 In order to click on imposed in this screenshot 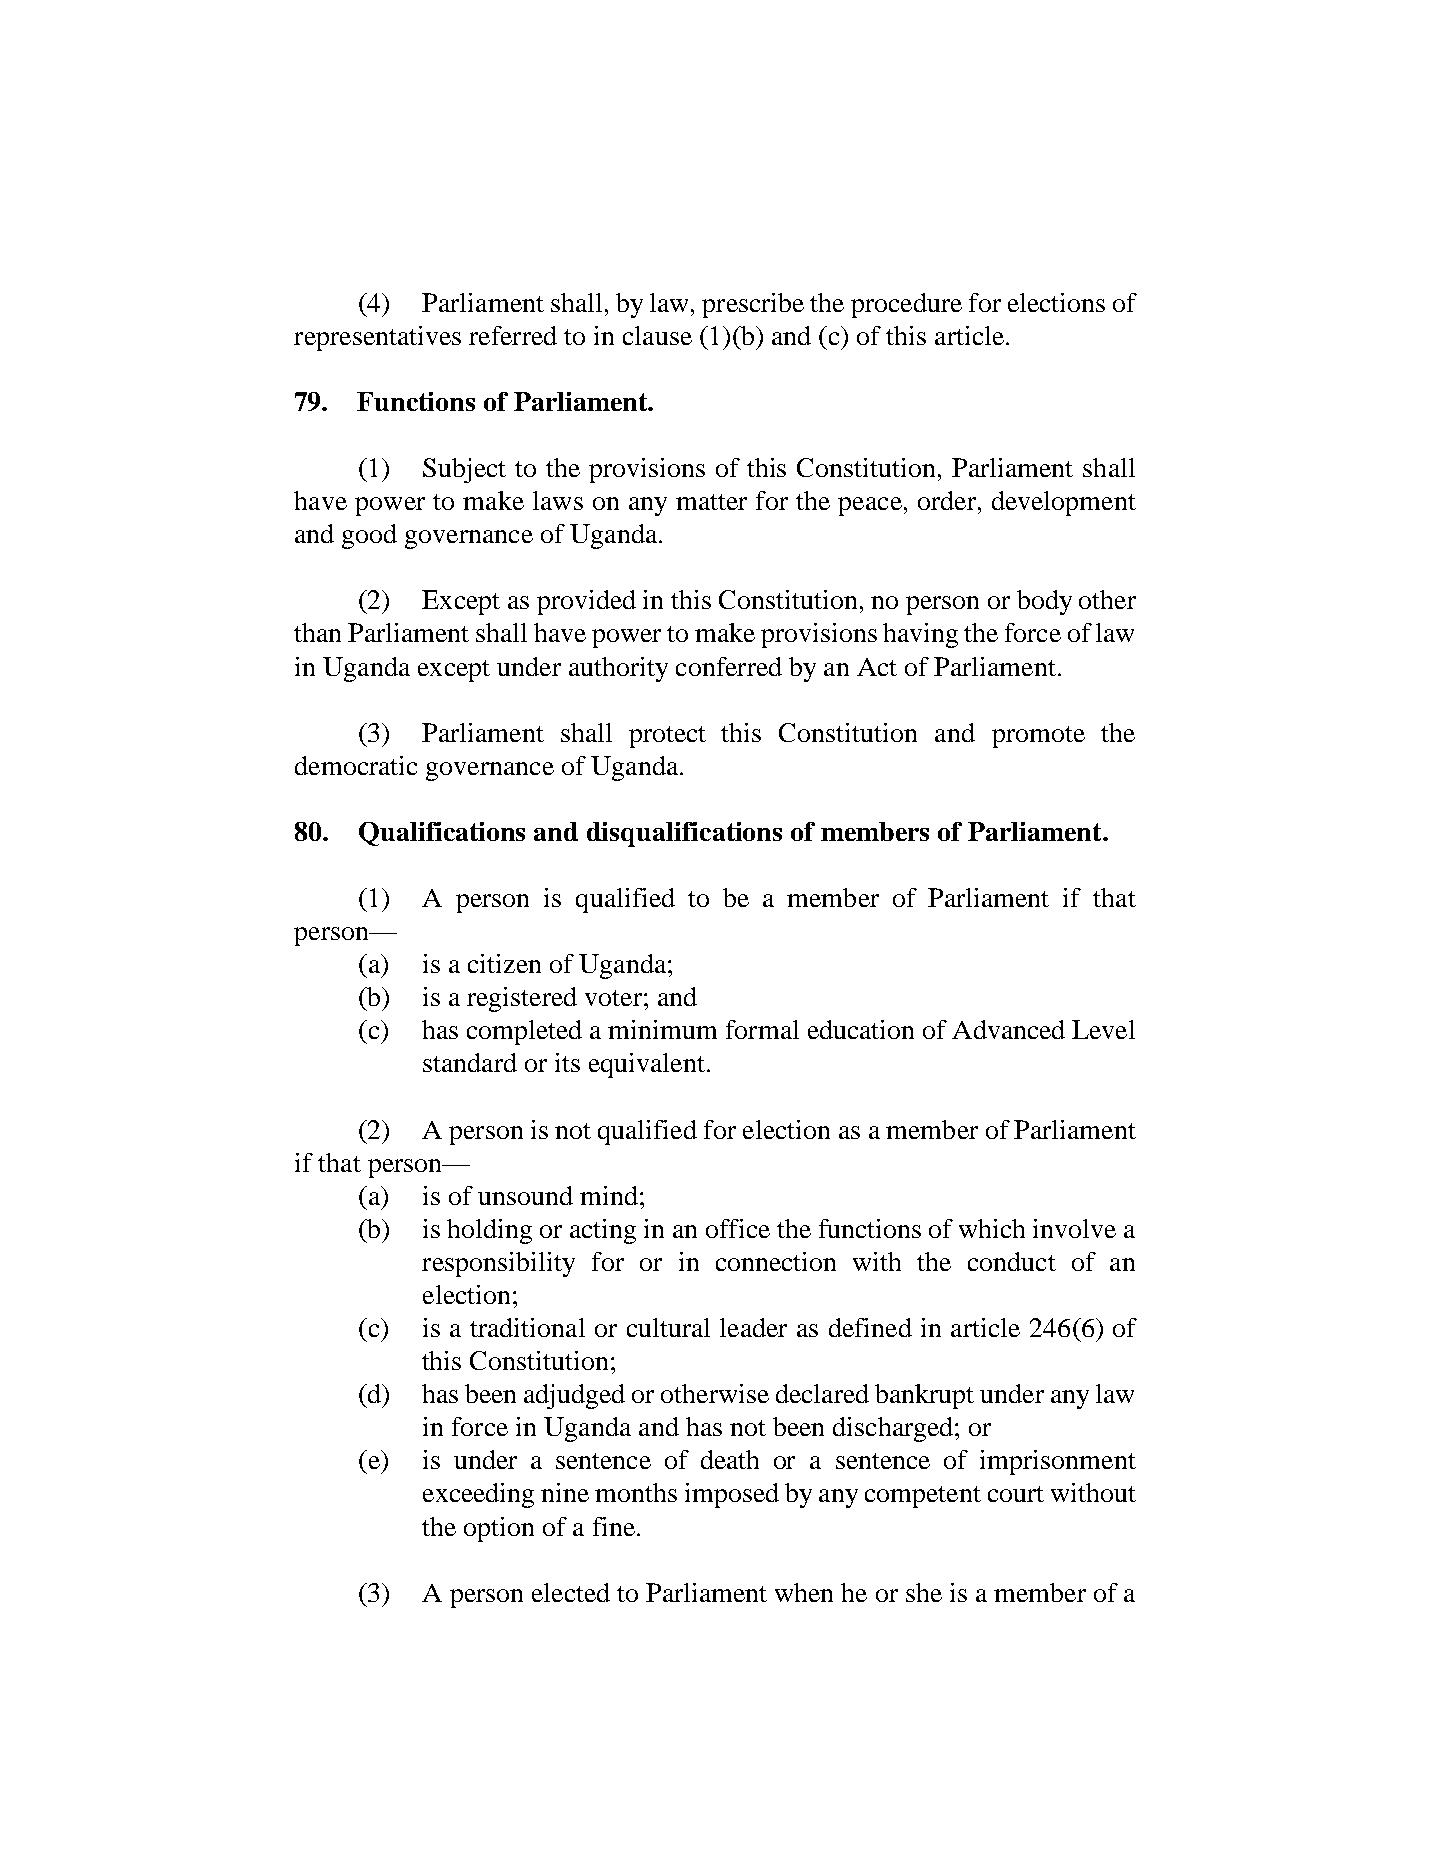, I will do `click(732, 1495)`.
